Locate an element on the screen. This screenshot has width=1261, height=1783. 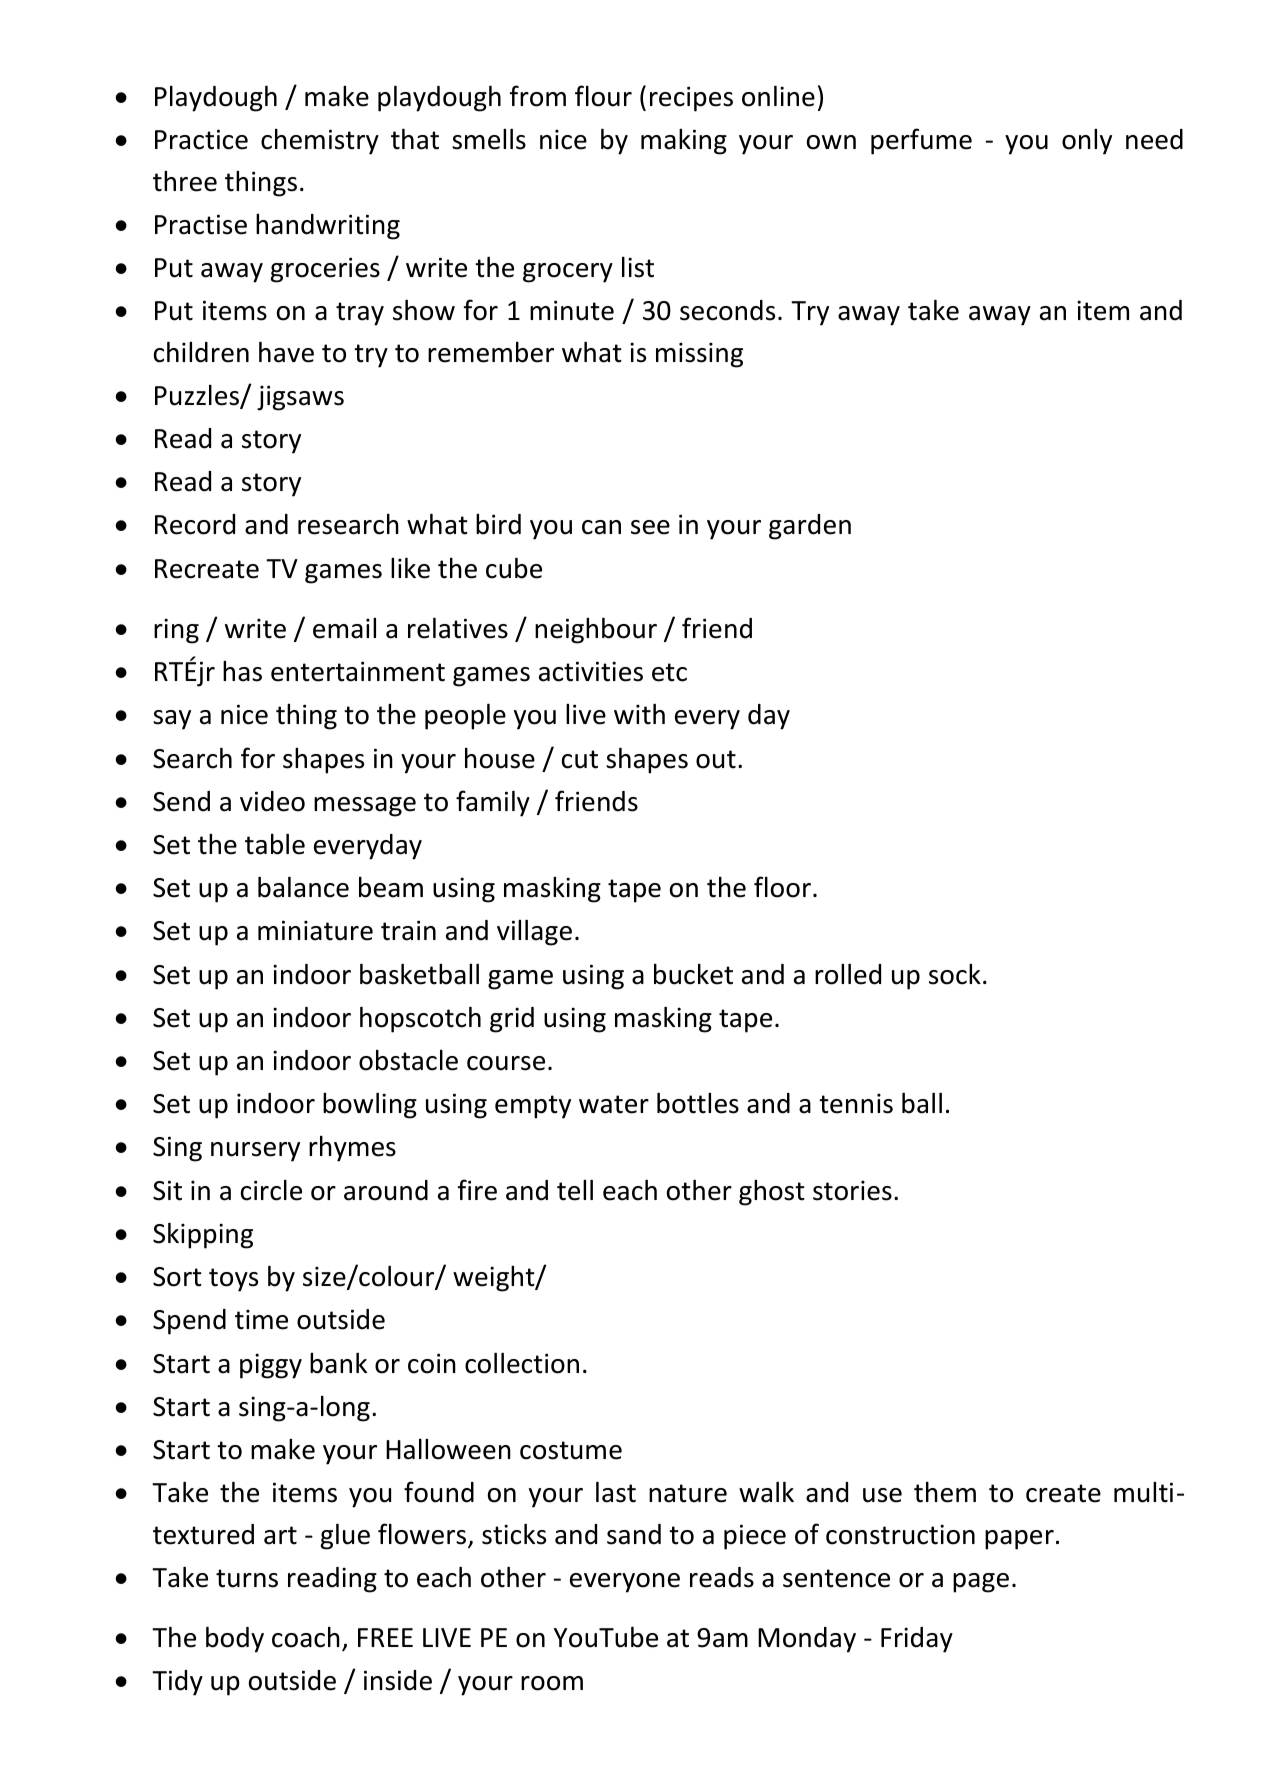
sock is located at coordinates (955, 974).
